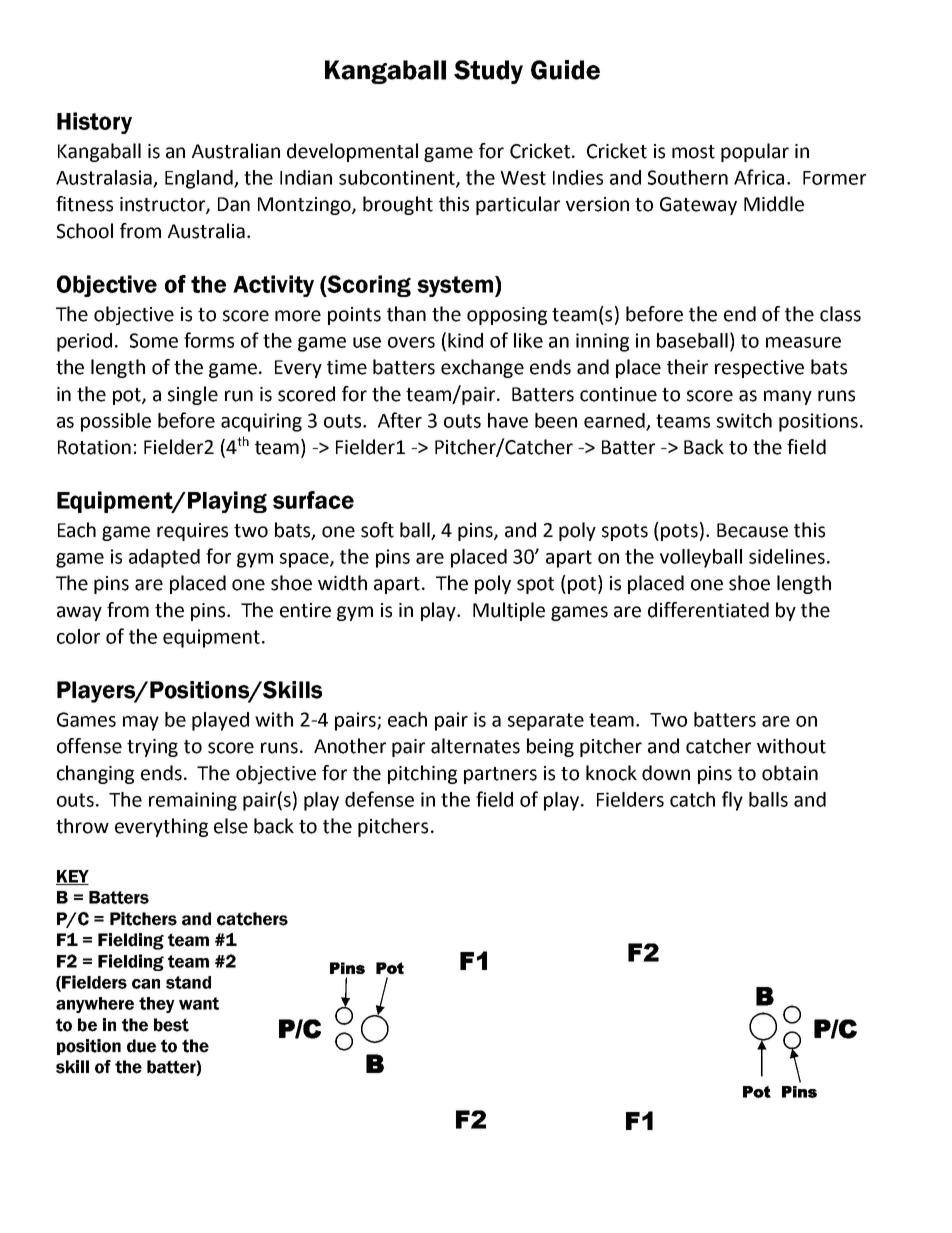  I want to click on popular, so click(755, 152).
